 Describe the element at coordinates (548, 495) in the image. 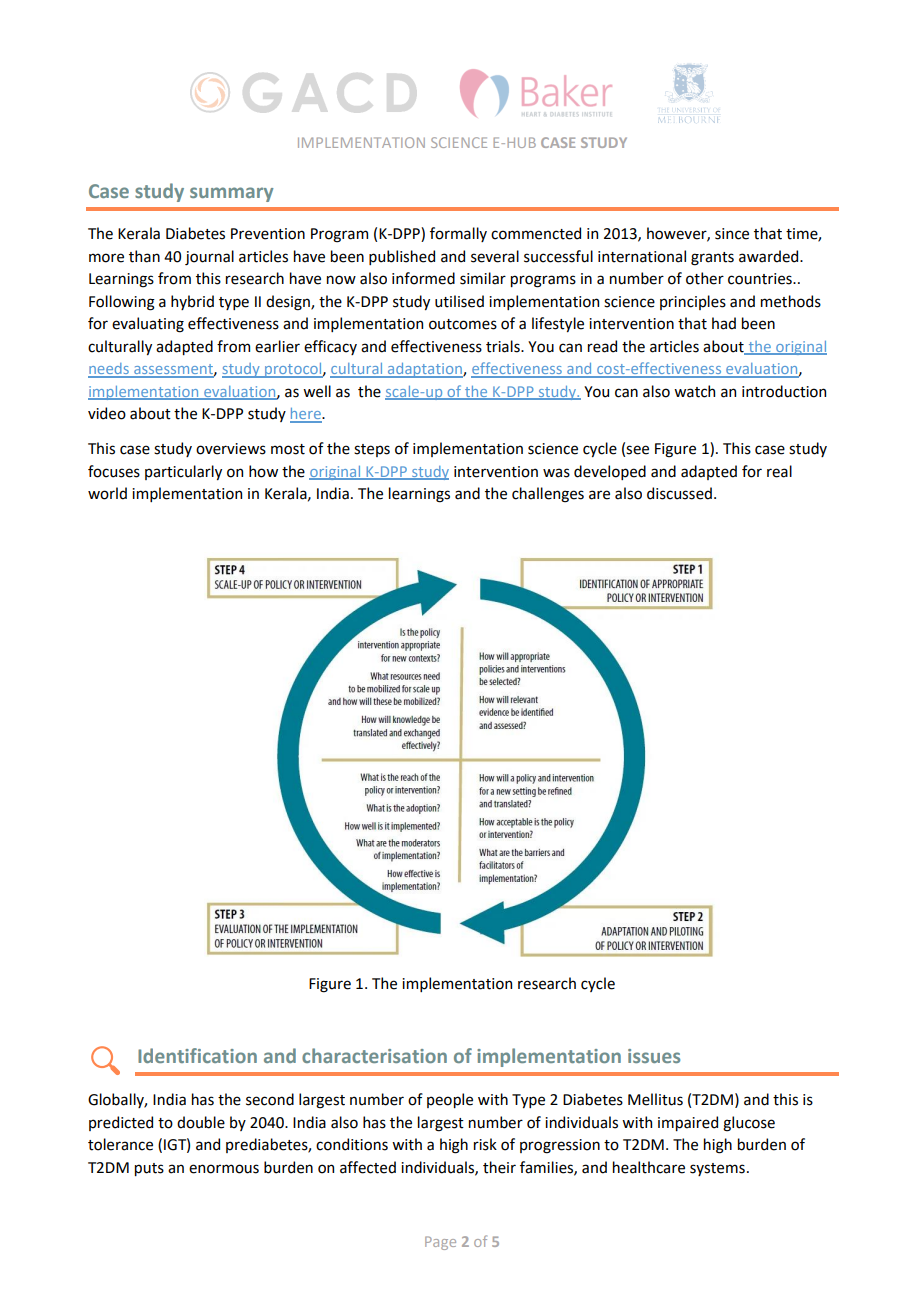

I see `challenges` at that location.
